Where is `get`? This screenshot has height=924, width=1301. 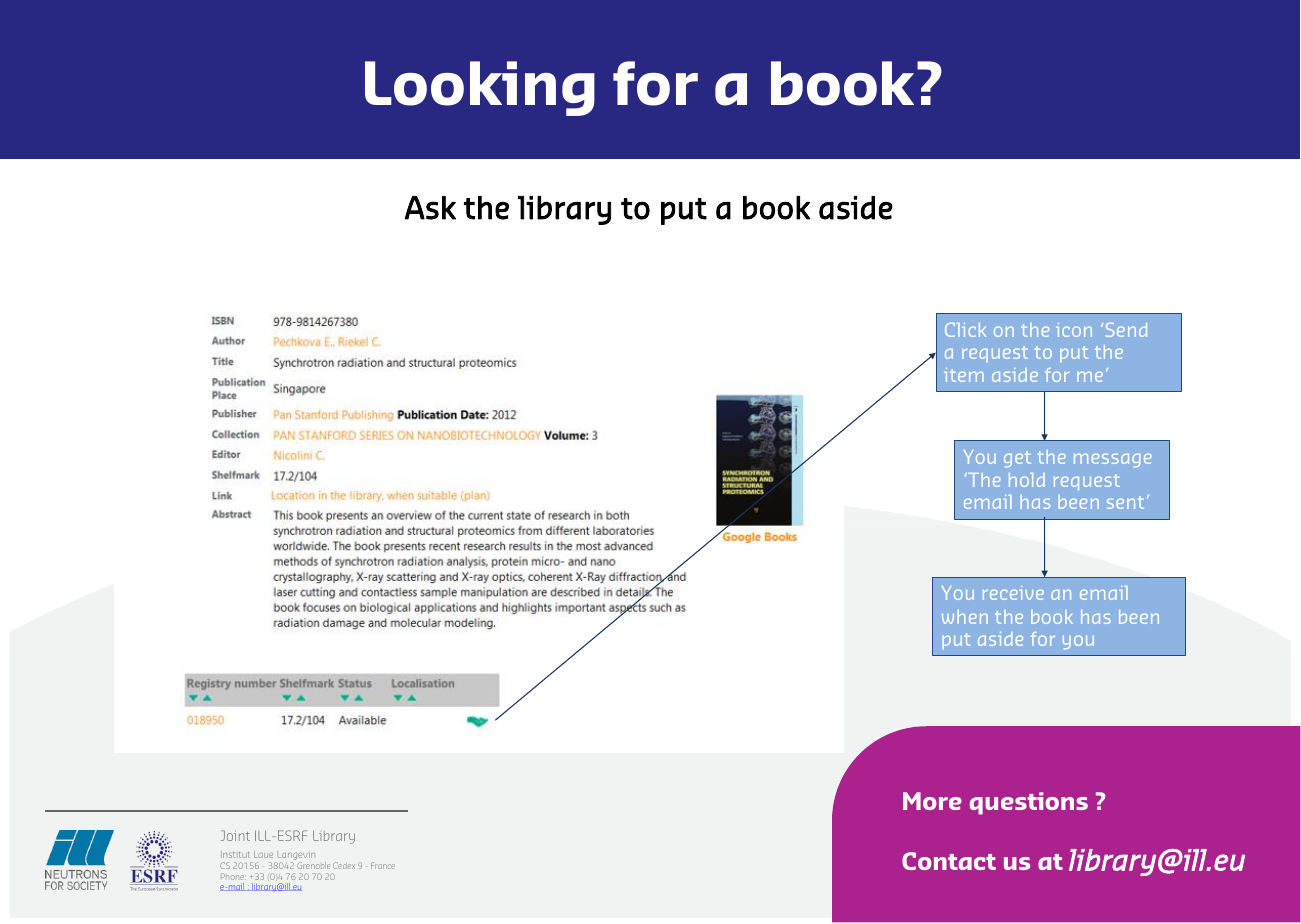 get is located at coordinates (1017, 459).
